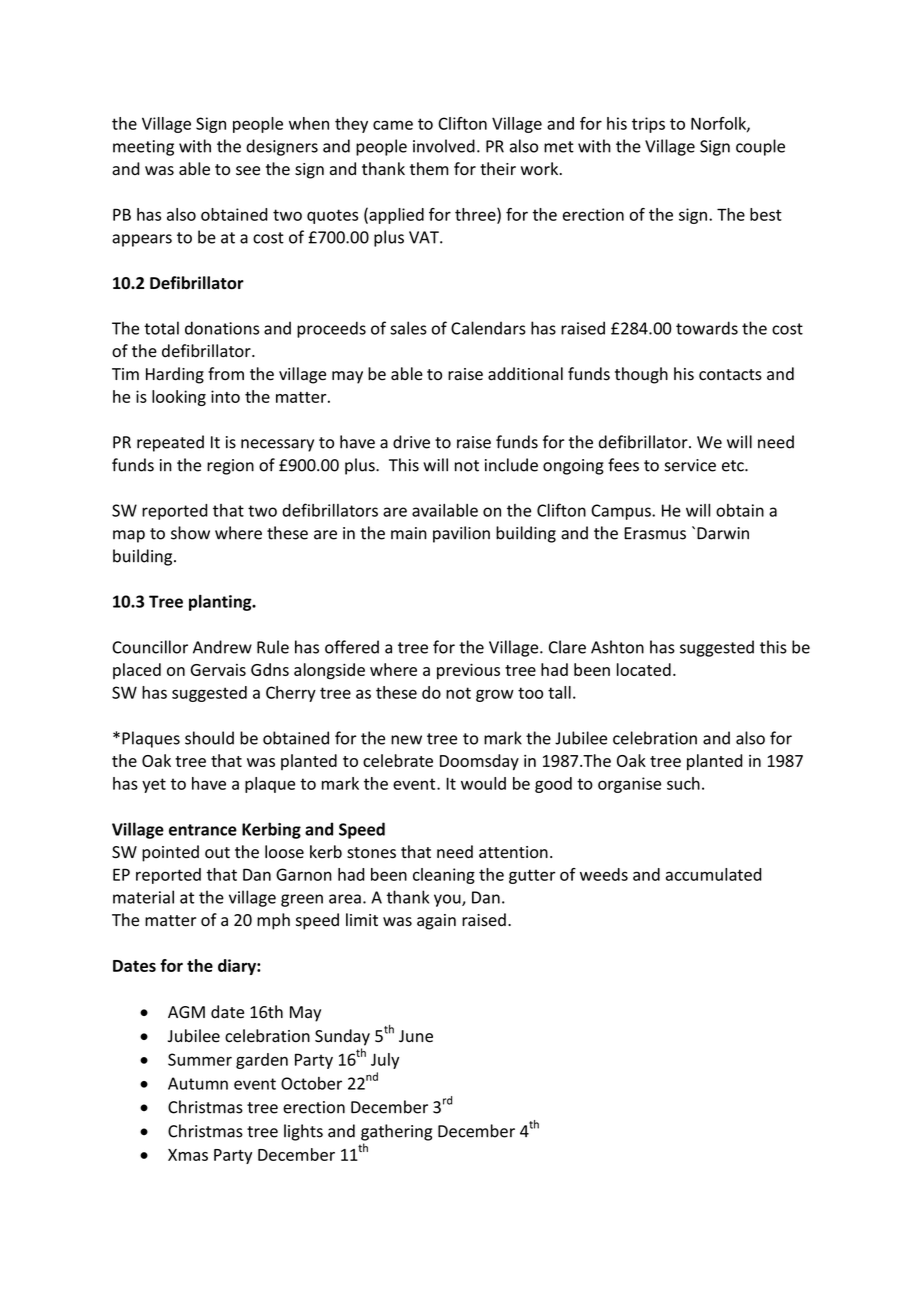 Image resolution: width=924 pixels, height=1308 pixels. Describe the element at coordinates (222, 647) in the page. I see `Andrew` at that location.
